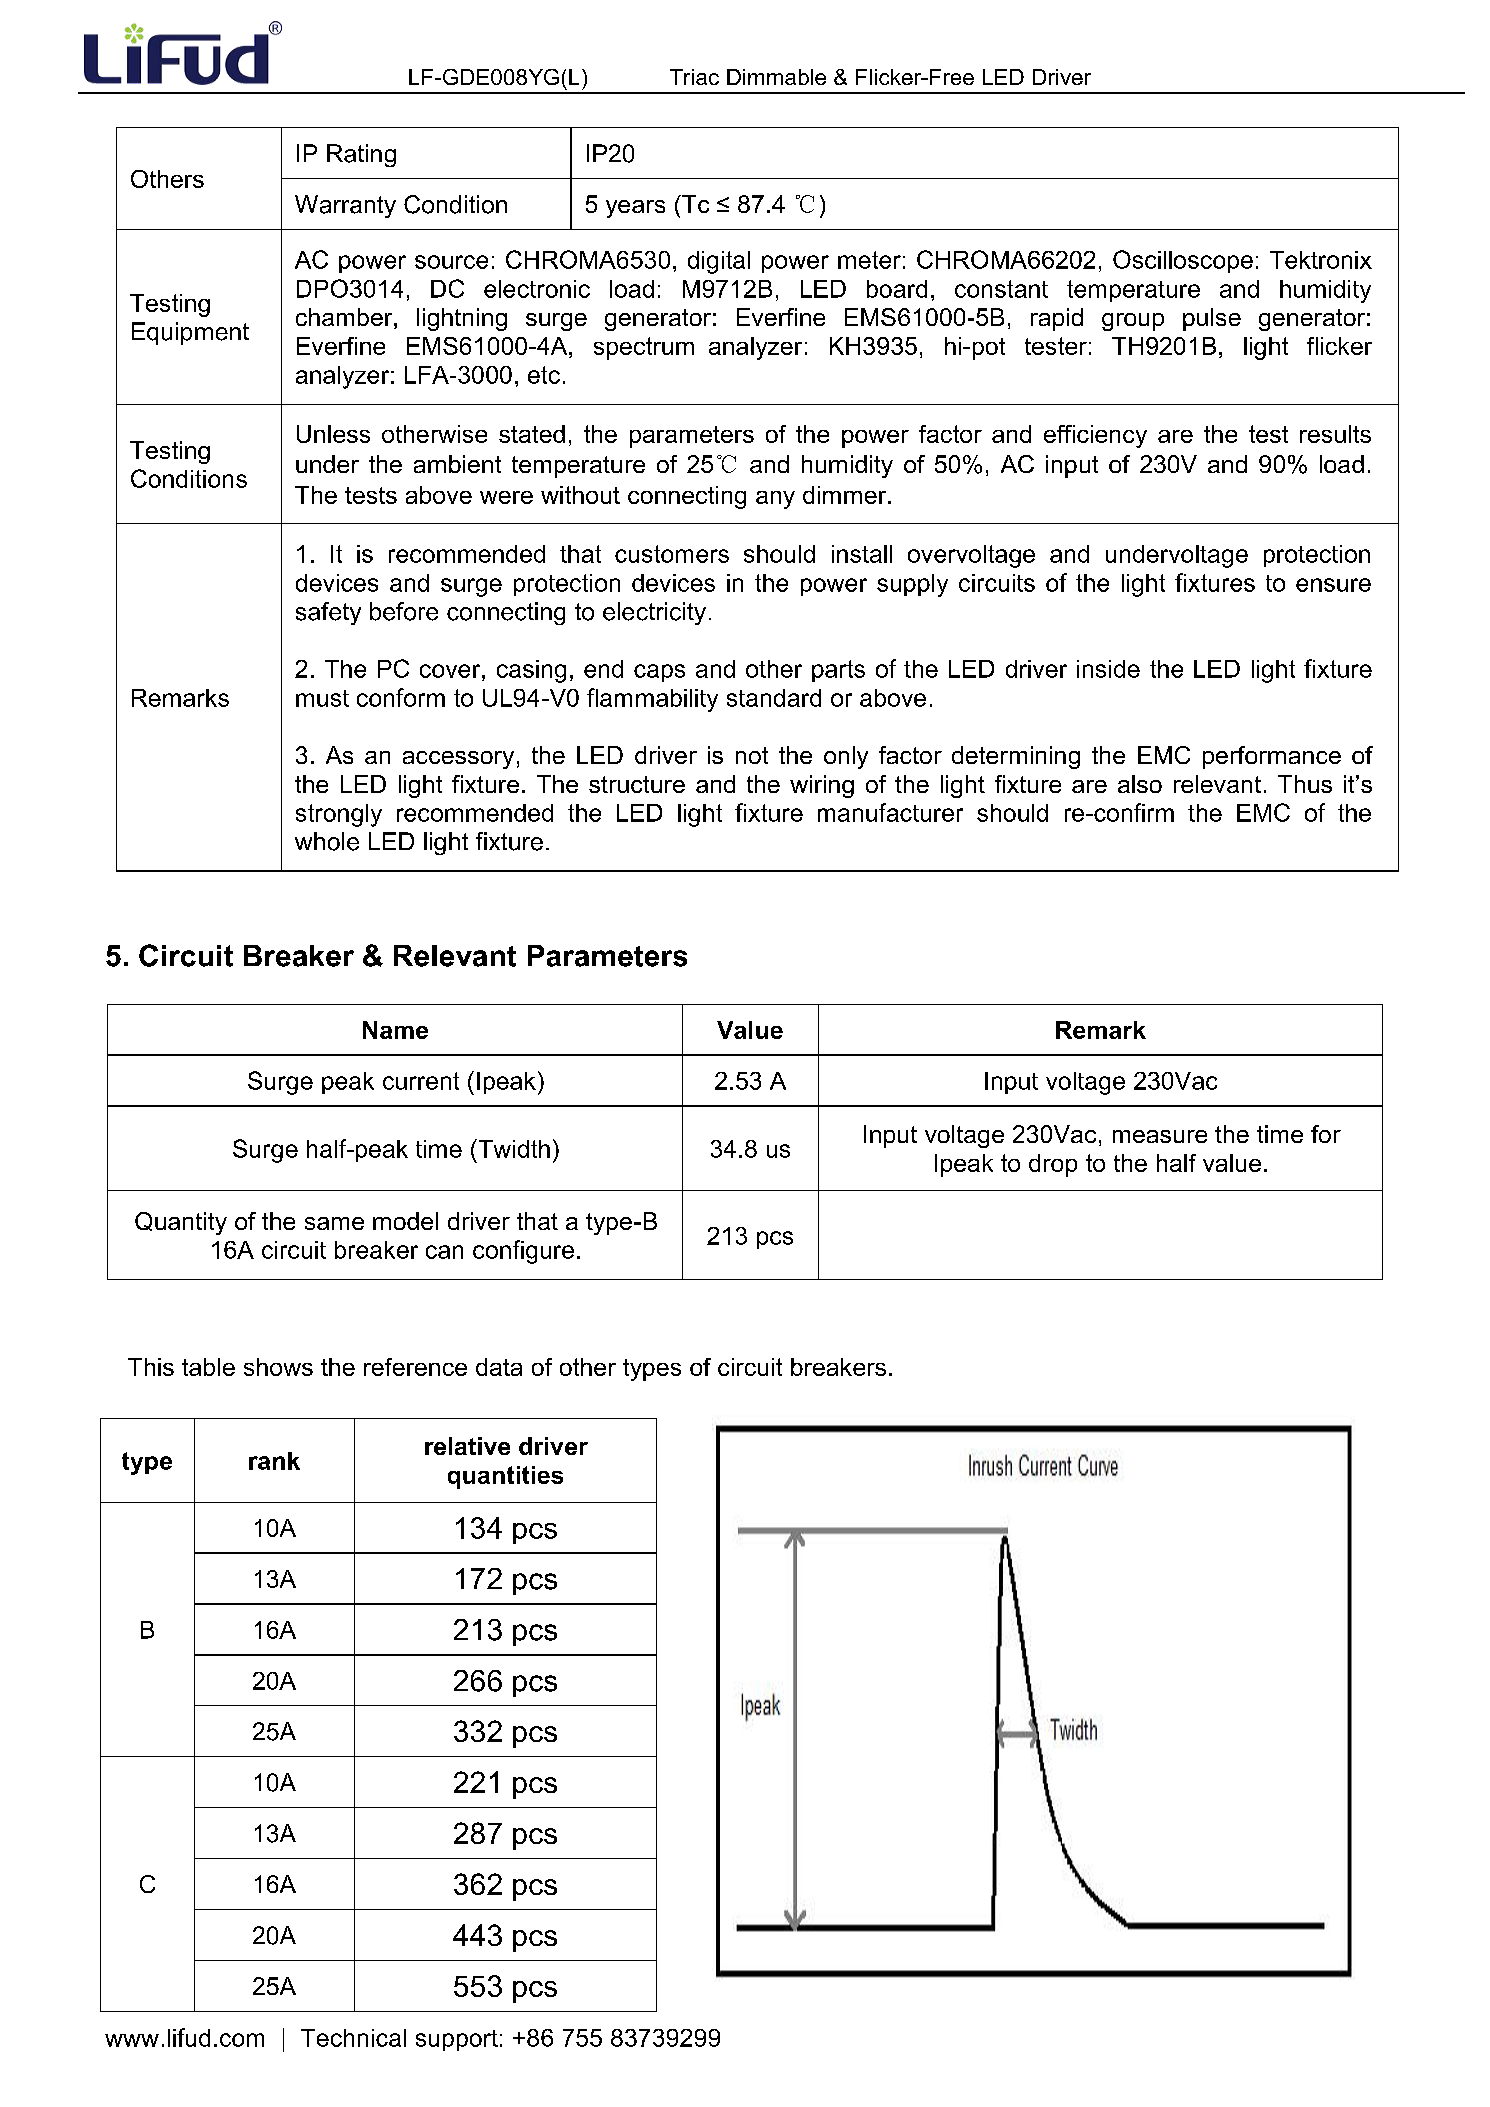 This document has width=1490, height=2107. What do you see at coordinates (505, 1477) in the document?
I see `quantities` at bounding box center [505, 1477].
